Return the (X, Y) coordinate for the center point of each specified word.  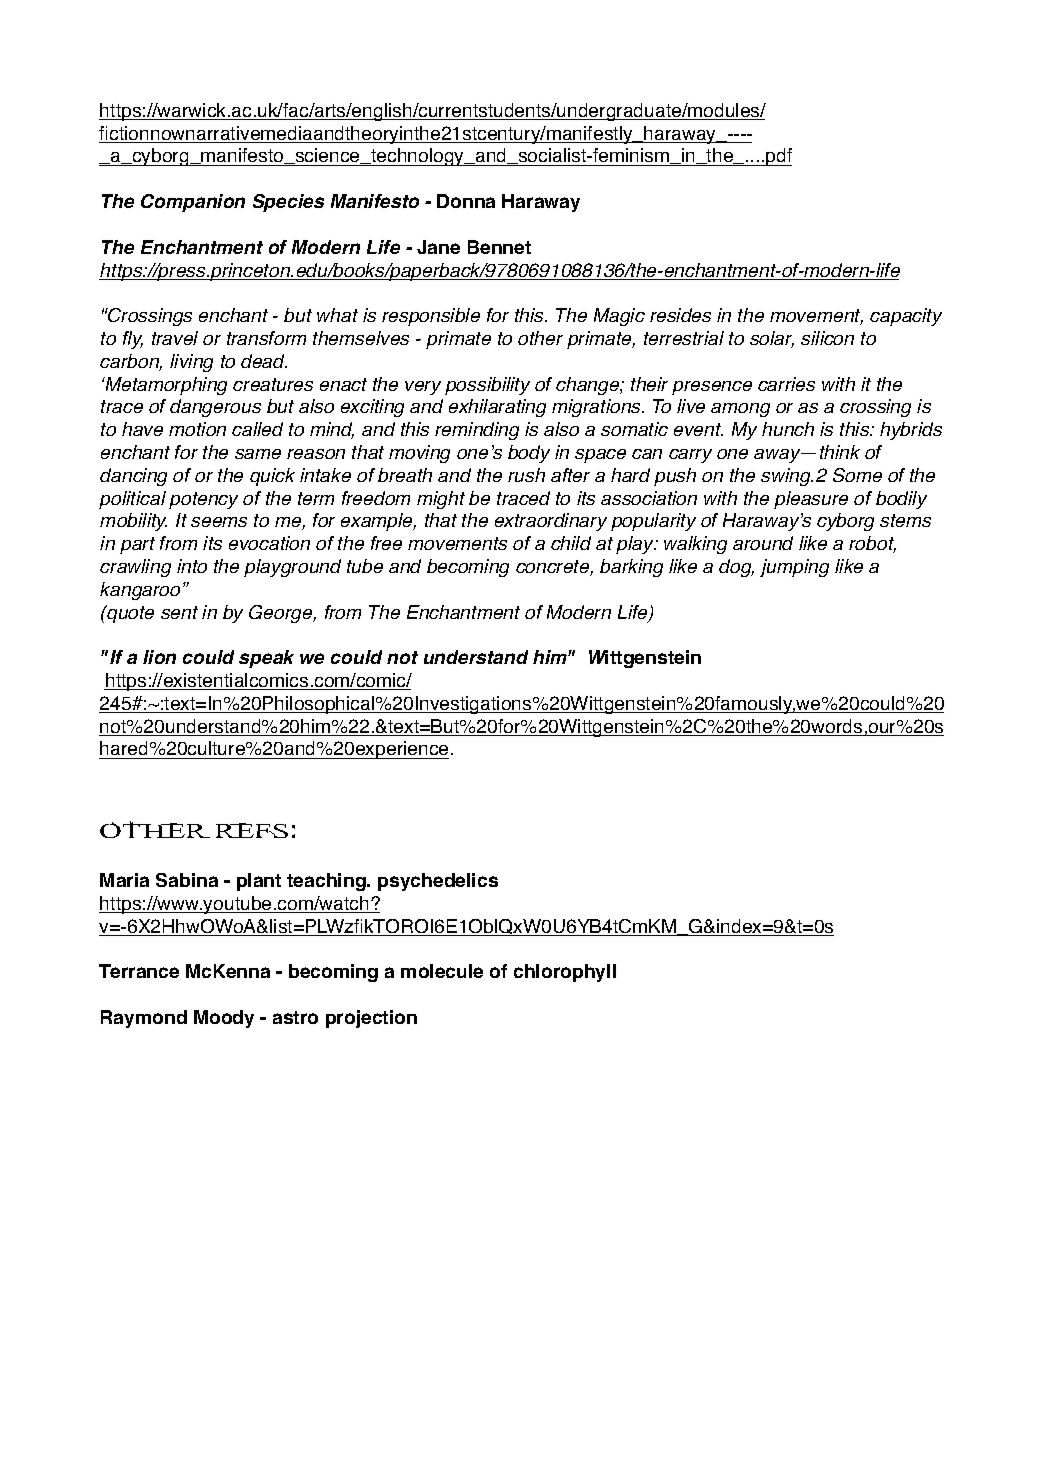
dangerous (215, 408)
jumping (794, 568)
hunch (788, 429)
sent (179, 612)
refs (252, 830)
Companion (193, 203)
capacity (906, 317)
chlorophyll (565, 973)
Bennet (499, 247)
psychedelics (438, 882)
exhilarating (497, 408)
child (571, 543)
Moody (224, 1019)
